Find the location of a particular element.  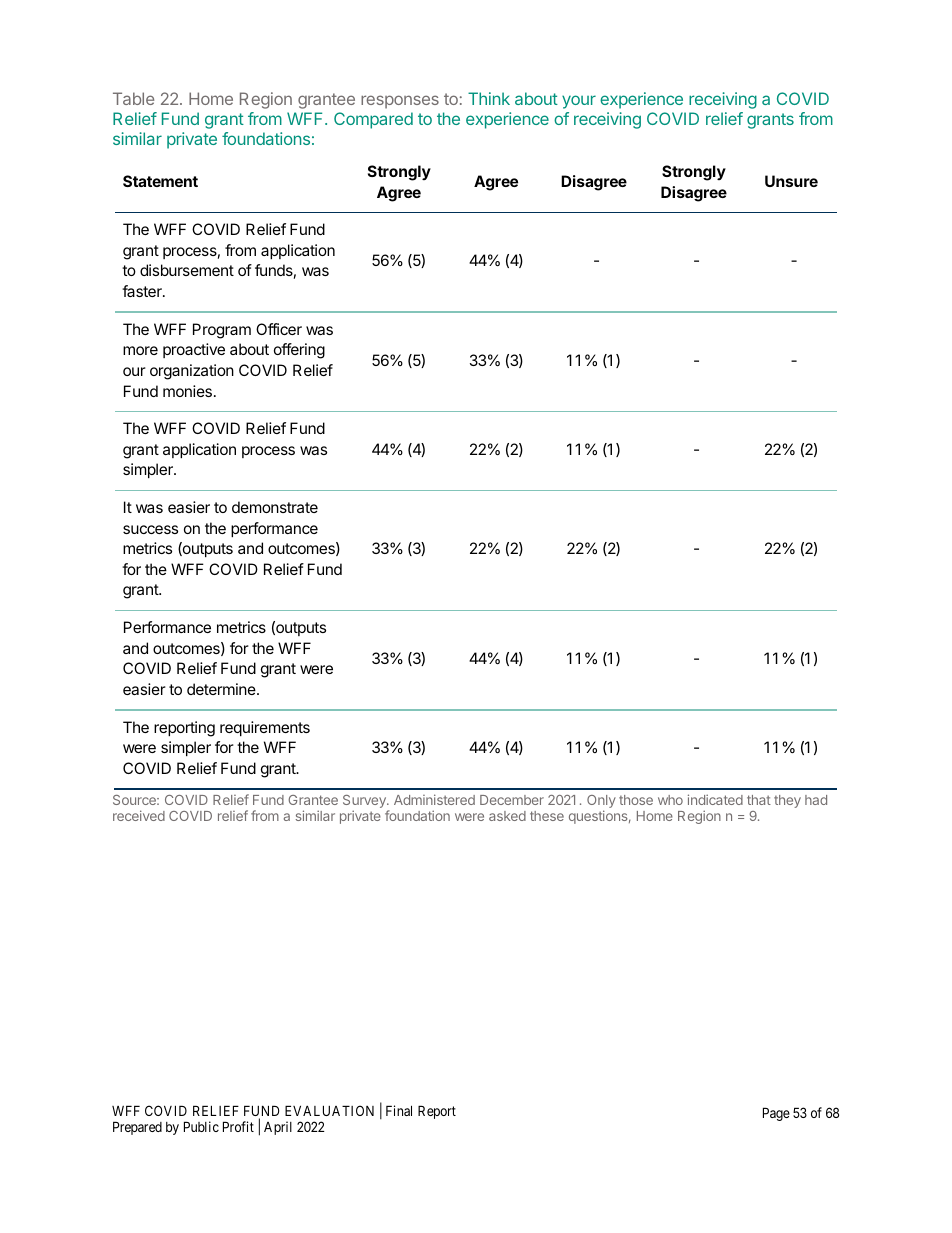

Unsure is located at coordinates (791, 181).
